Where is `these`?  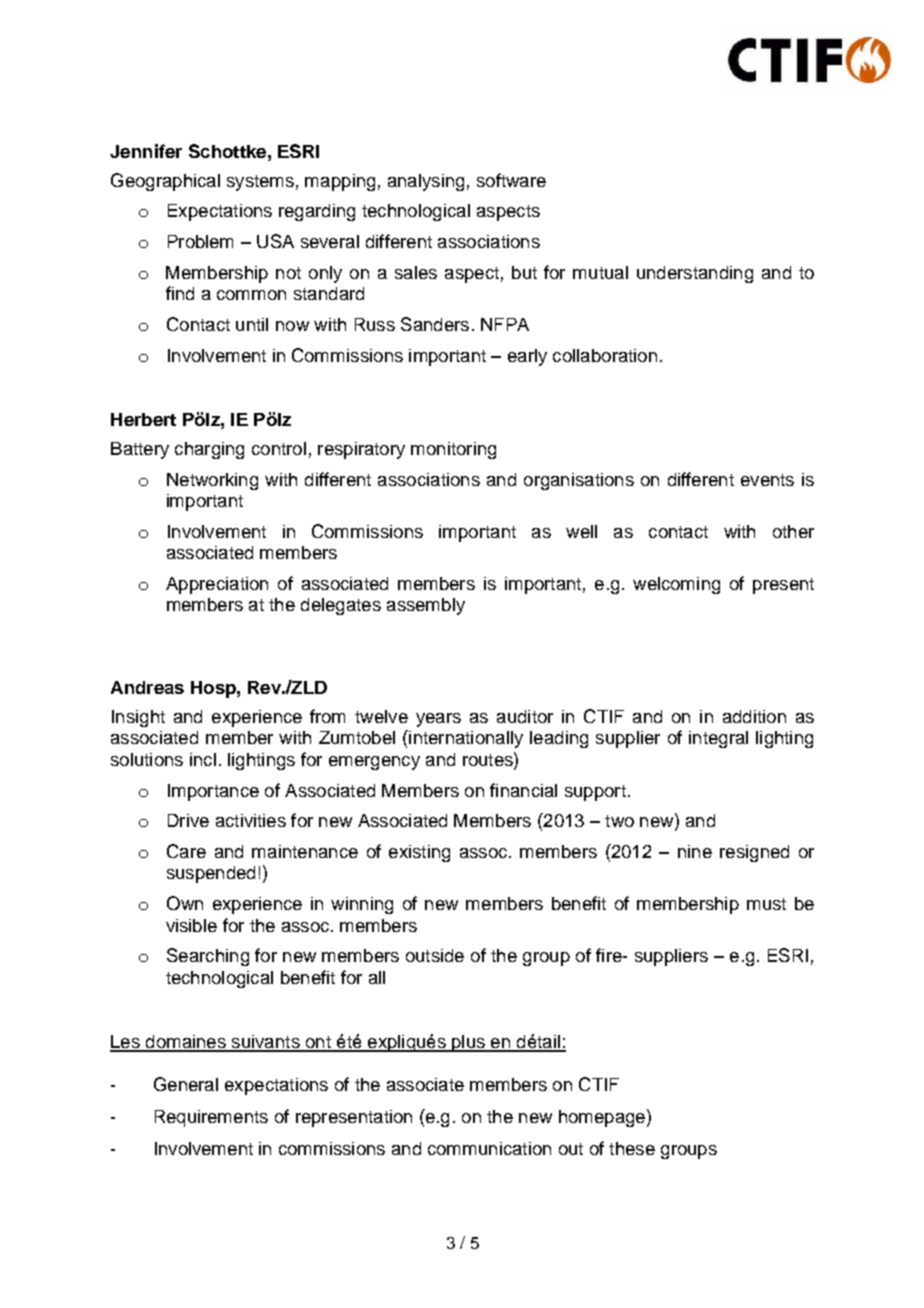
these is located at coordinates (632, 1148).
